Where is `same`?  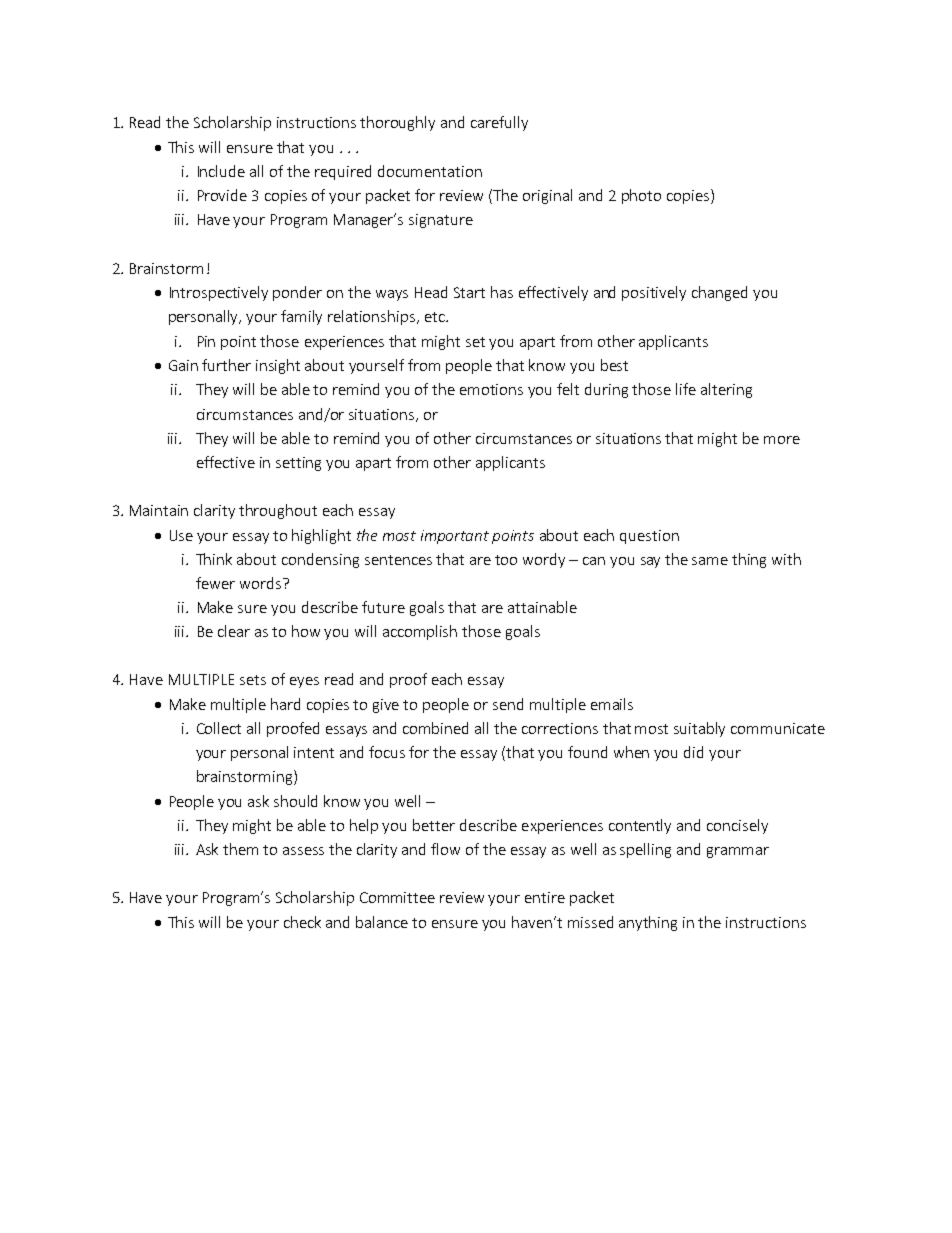 same is located at coordinates (710, 561).
